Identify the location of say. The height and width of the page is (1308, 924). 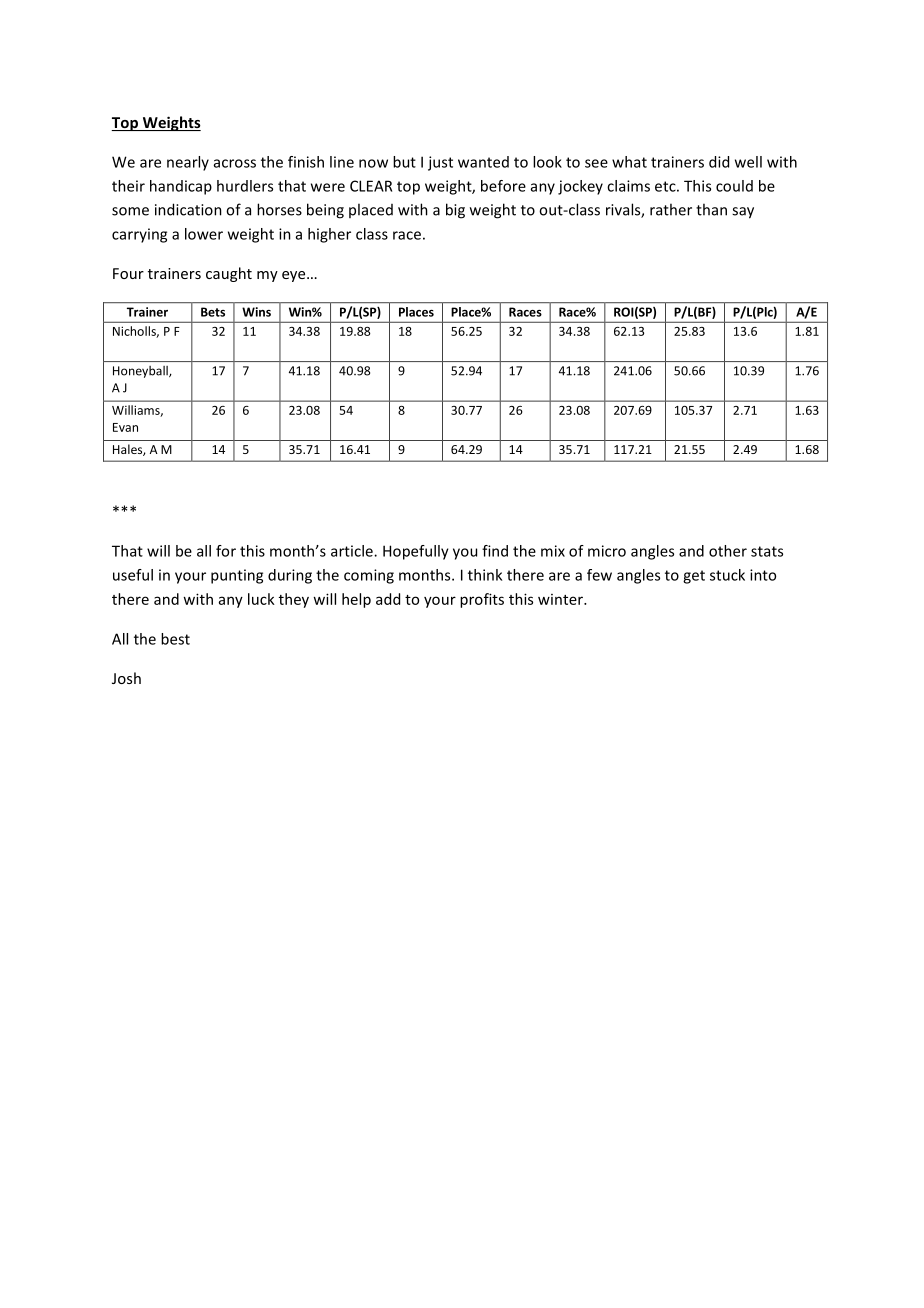
(743, 213).
